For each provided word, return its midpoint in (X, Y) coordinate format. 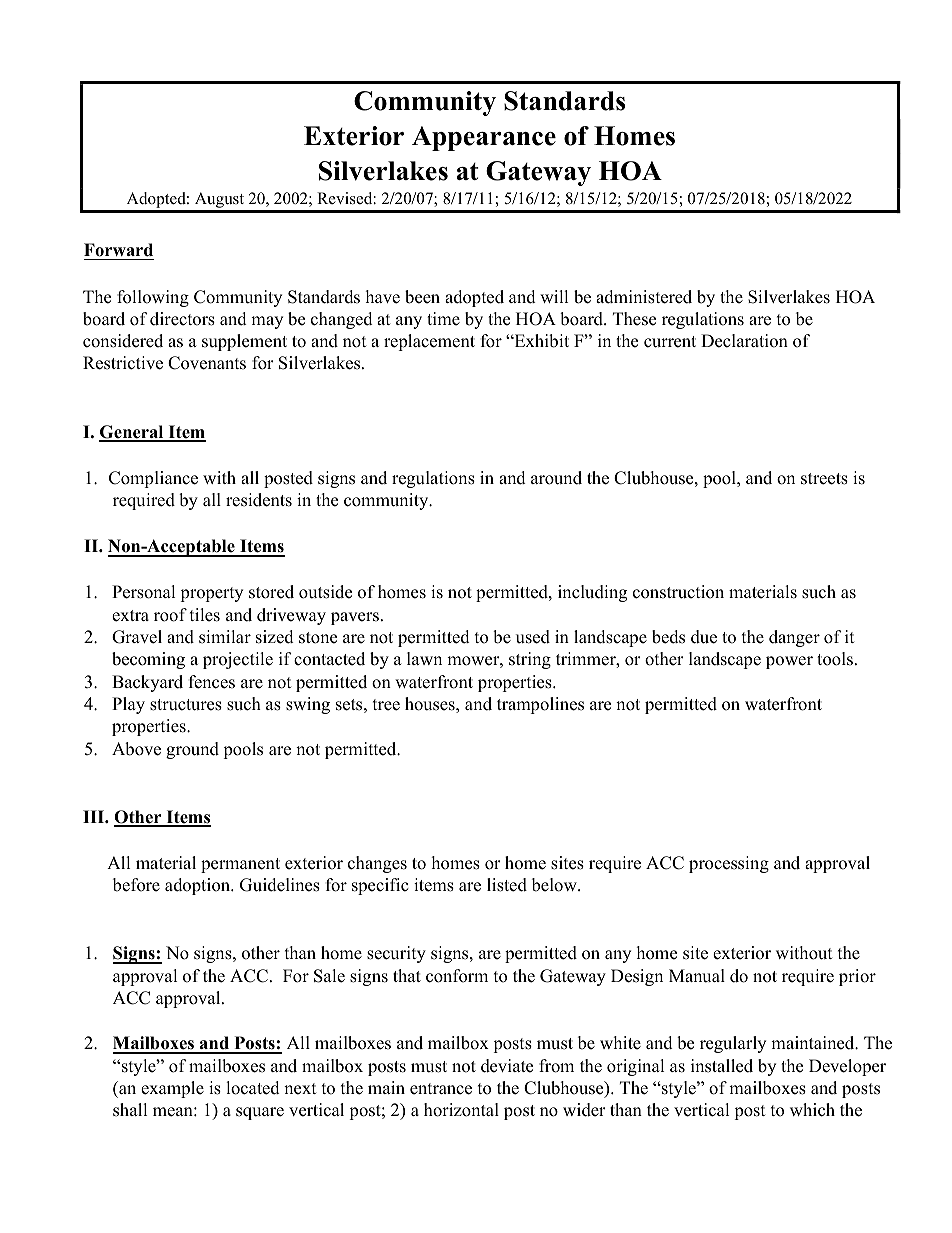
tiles (205, 615)
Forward (118, 250)
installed (722, 1066)
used (533, 637)
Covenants (207, 363)
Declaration (744, 341)
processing (729, 864)
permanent (240, 865)
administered (644, 297)
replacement (429, 342)
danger (794, 638)
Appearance (484, 138)
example (172, 1089)
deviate (507, 1066)
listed (507, 885)
